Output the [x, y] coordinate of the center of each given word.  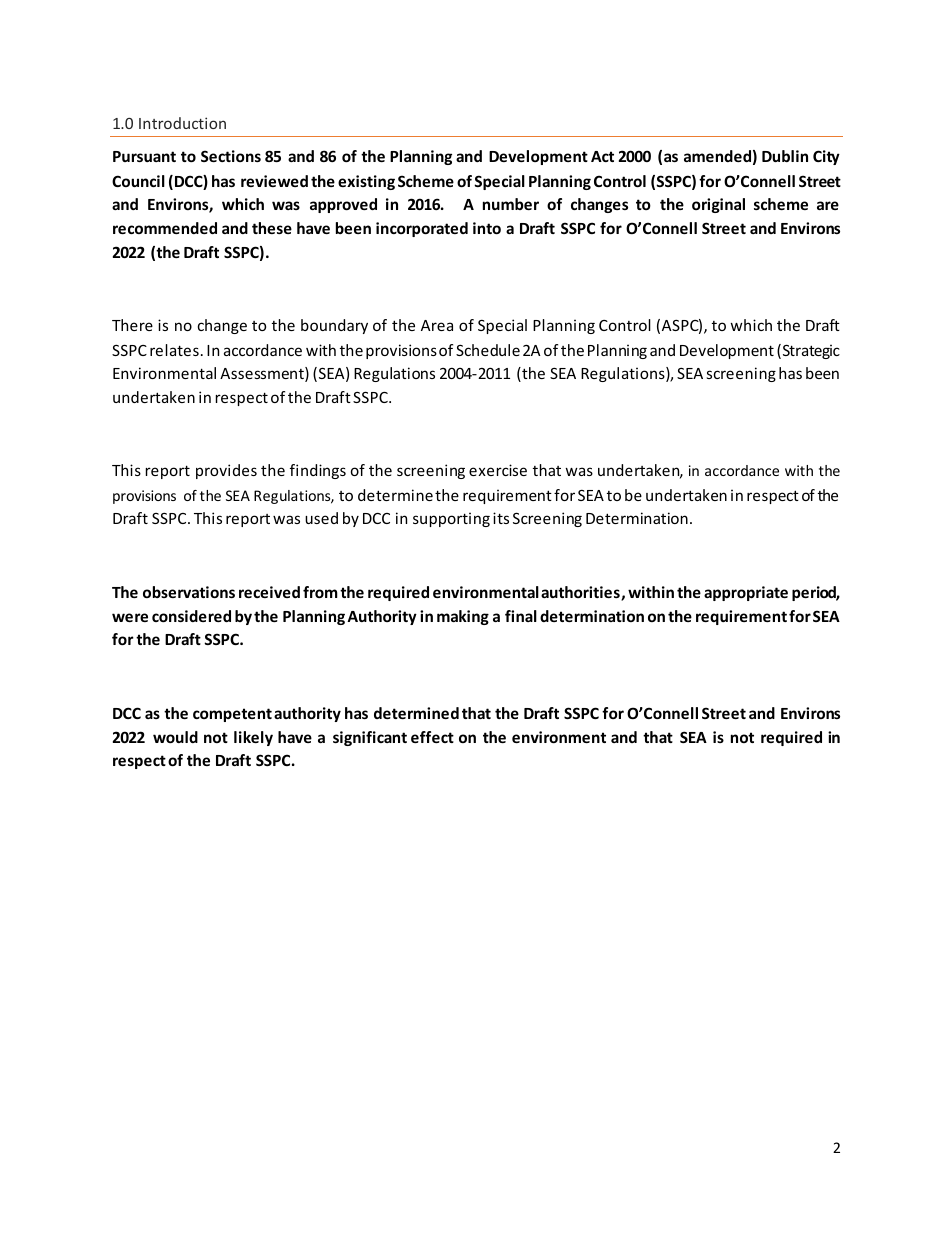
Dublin [785, 156]
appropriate [746, 593]
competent [232, 715]
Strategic [811, 351]
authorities [581, 593]
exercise [498, 470]
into [487, 228]
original [718, 205]
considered [191, 616]
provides [226, 471]
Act [602, 156]
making [463, 617]
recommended [165, 228]
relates [174, 350]
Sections [231, 156]
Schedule [488, 350]
